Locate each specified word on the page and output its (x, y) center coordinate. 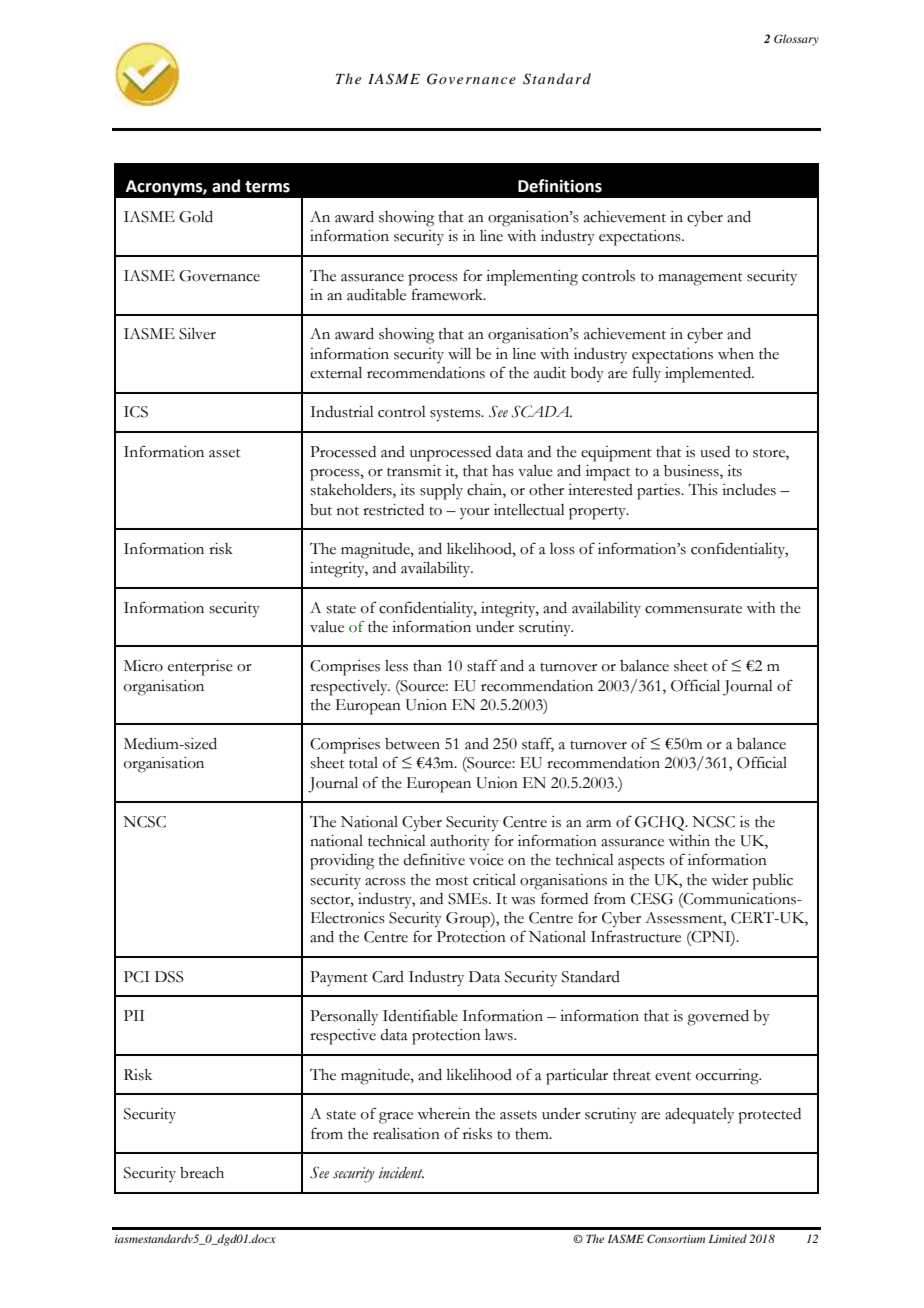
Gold (196, 217)
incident (401, 1173)
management (700, 279)
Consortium (676, 1238)
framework (449, 294)
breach (202, 1173)
